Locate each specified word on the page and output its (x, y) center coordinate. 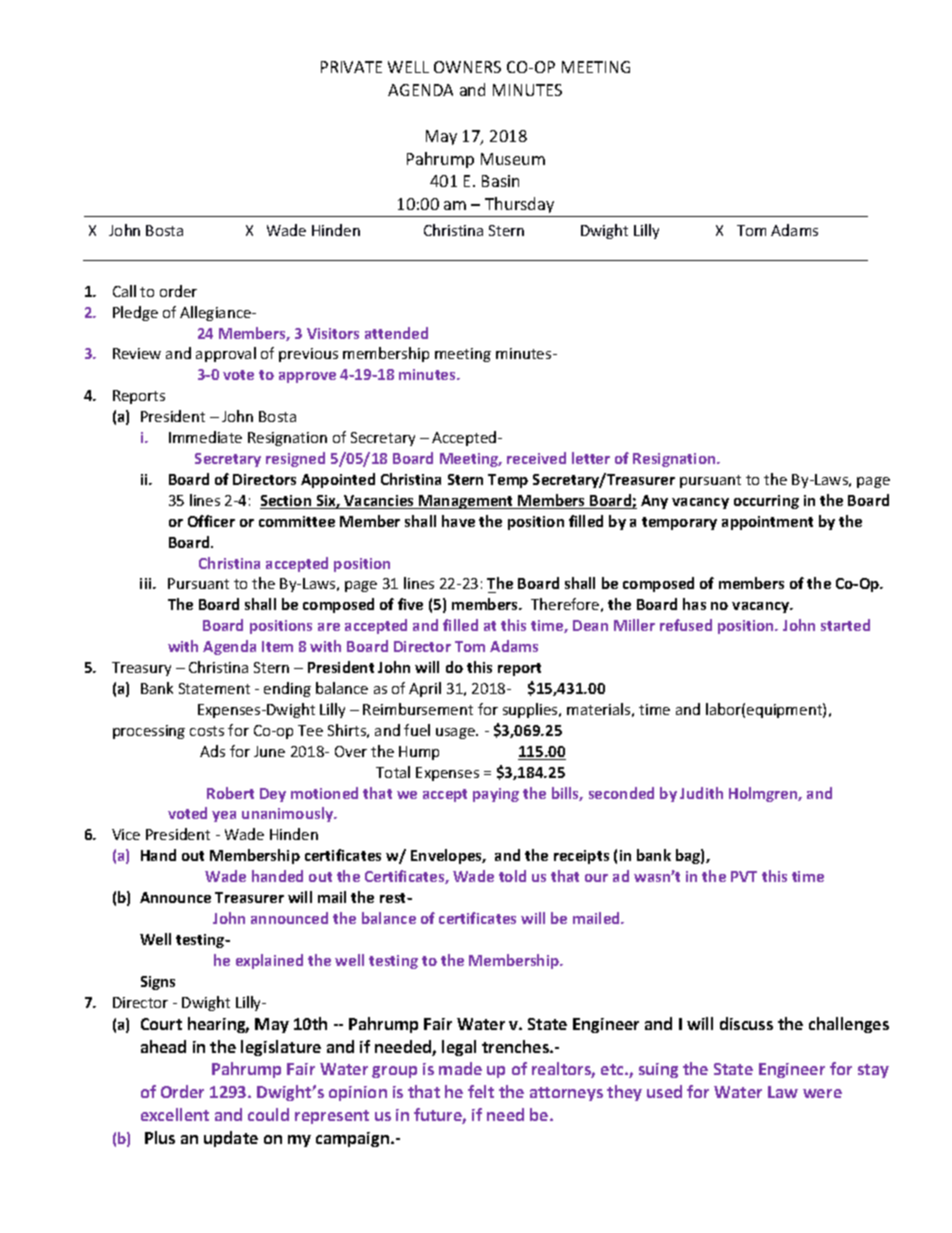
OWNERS (467, 67)
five (410, 604)
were (822, 1093)
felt (481, 1091)
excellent (175, 1114)
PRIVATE (351, 67)
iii (147, 583)
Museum (513, 159)
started (845, 625)
